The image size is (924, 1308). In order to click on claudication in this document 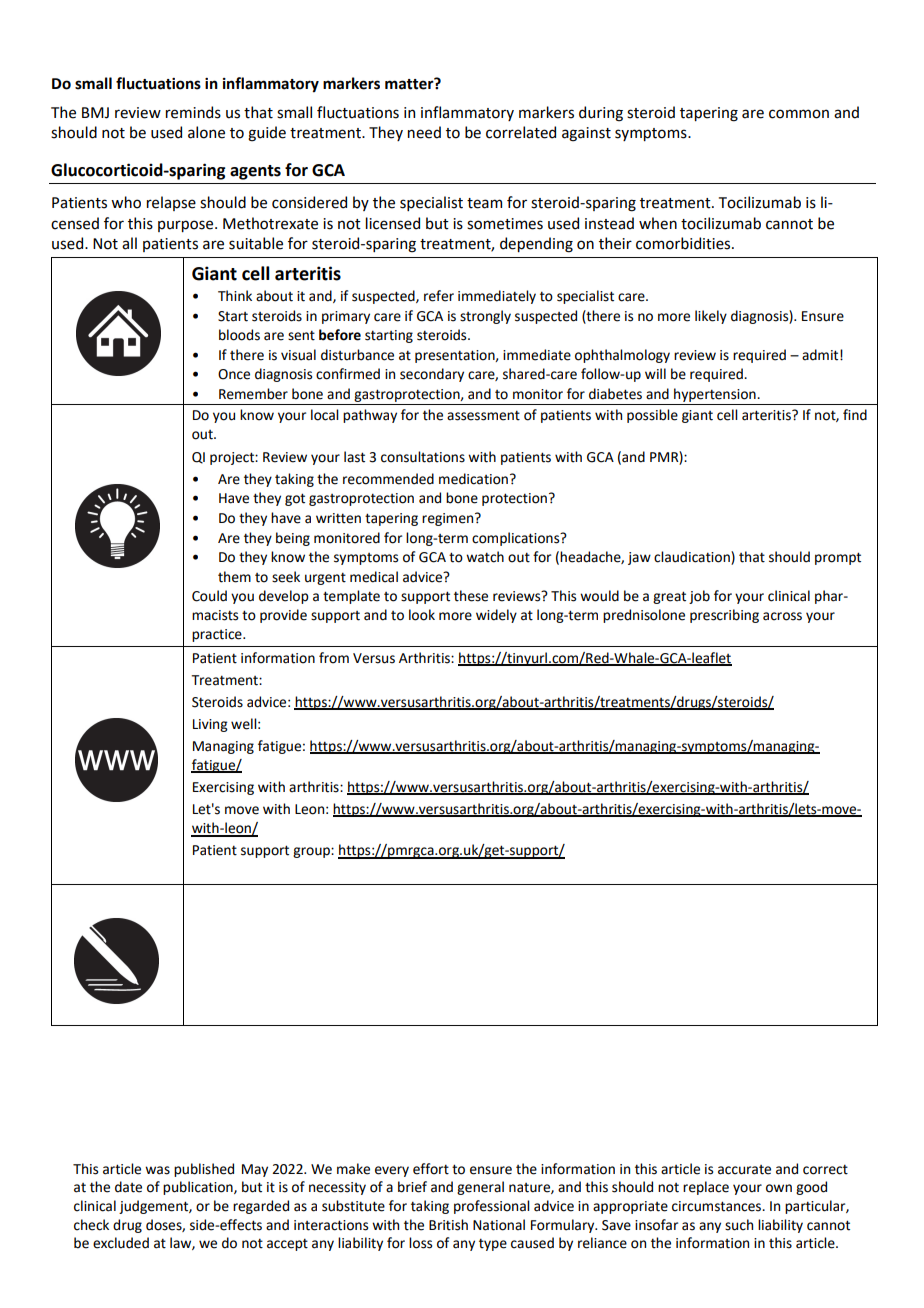, I will do `click(693, 558)`.
